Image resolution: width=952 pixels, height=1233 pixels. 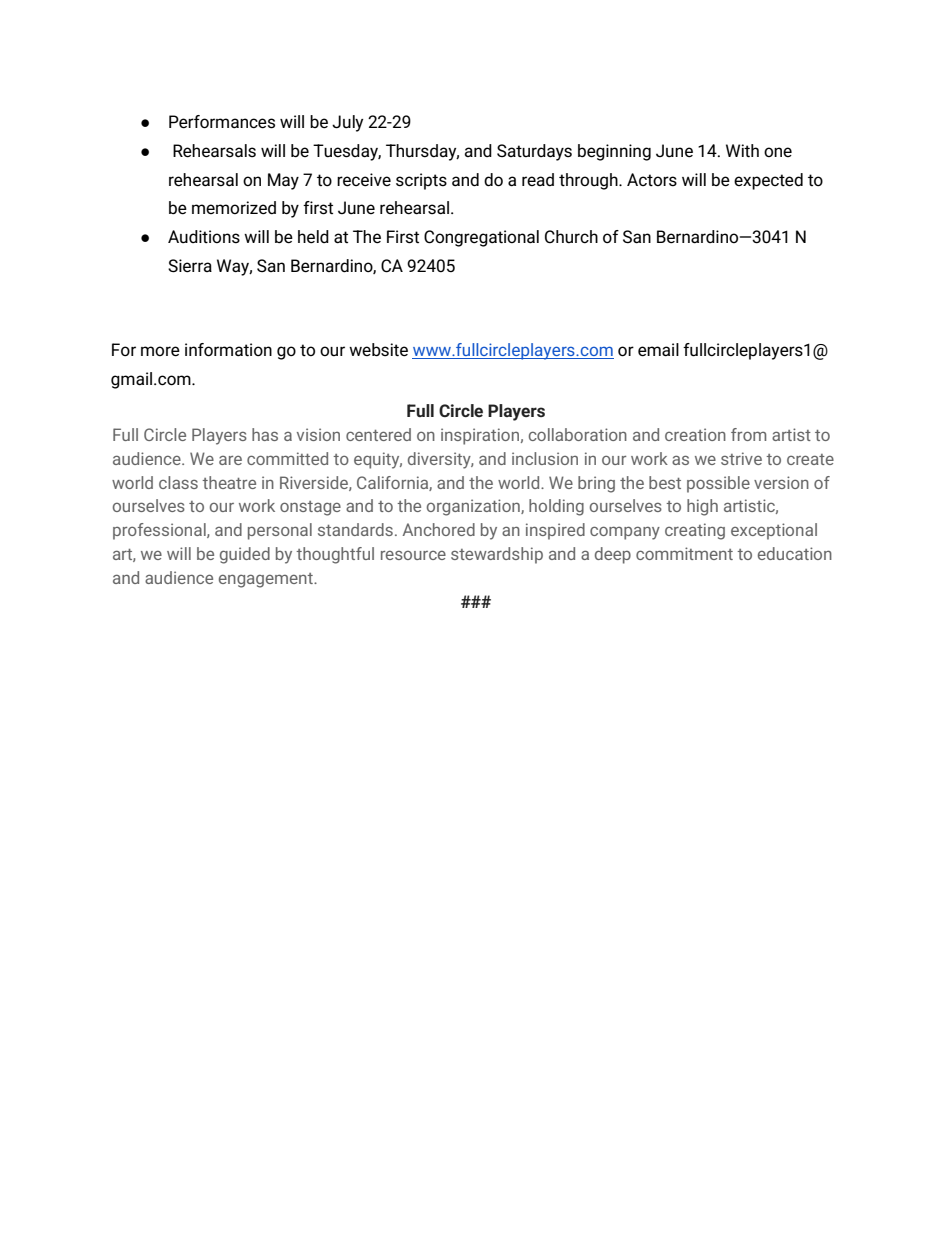 What do you see at coordinates (228, 350) in the image?
I see `information` at bounding box center [228, 350].
